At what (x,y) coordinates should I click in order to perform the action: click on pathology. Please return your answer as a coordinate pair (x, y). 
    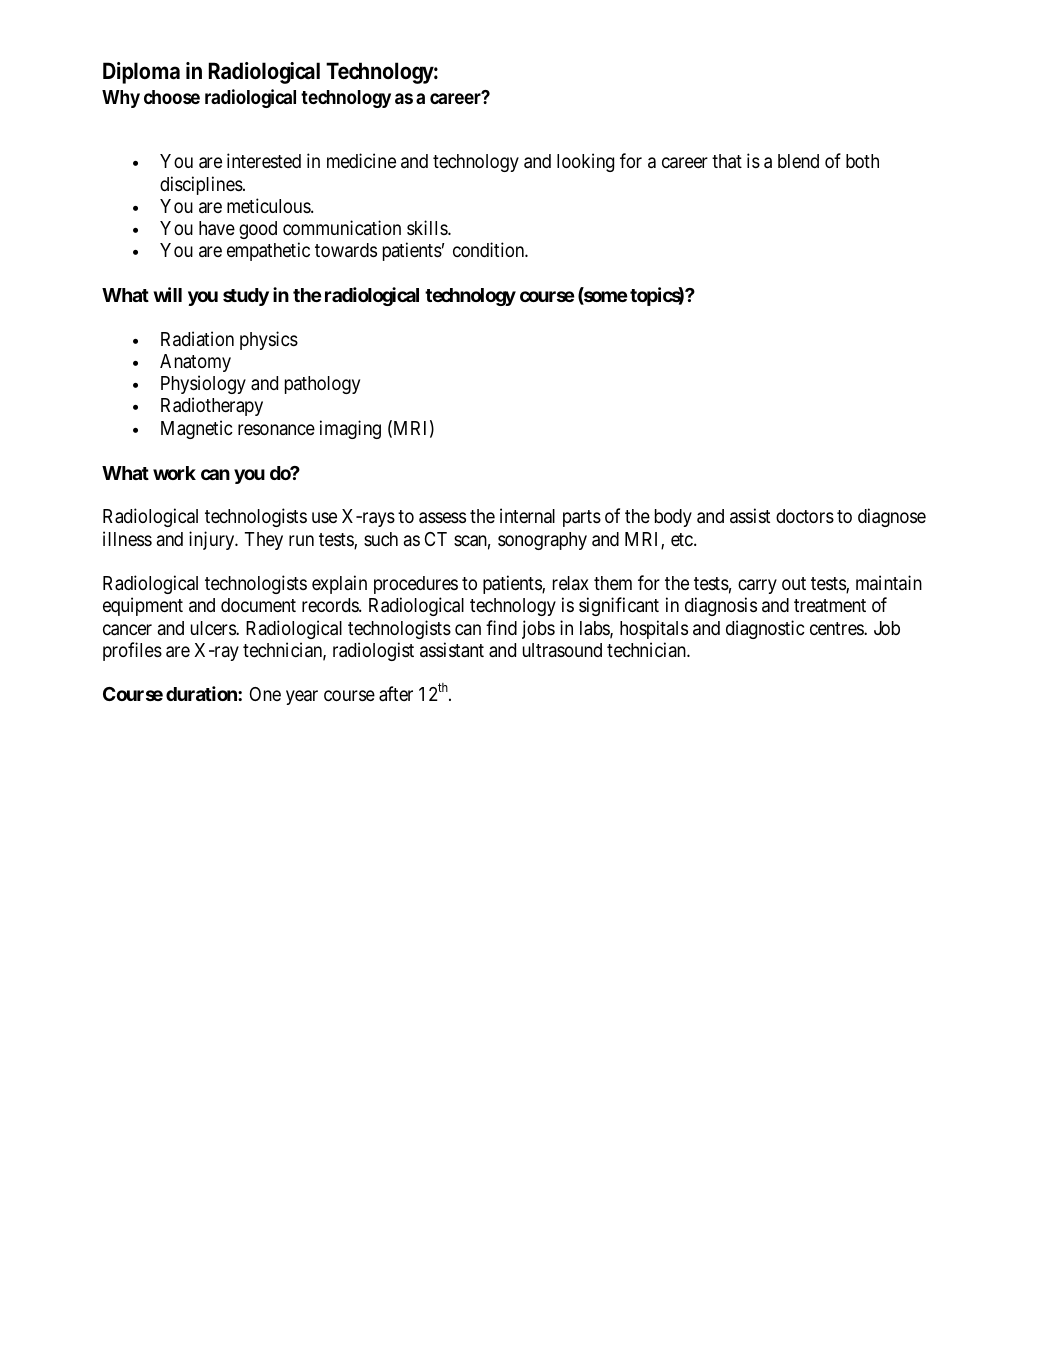
    Looking at the image, I should click on (322, 385).
